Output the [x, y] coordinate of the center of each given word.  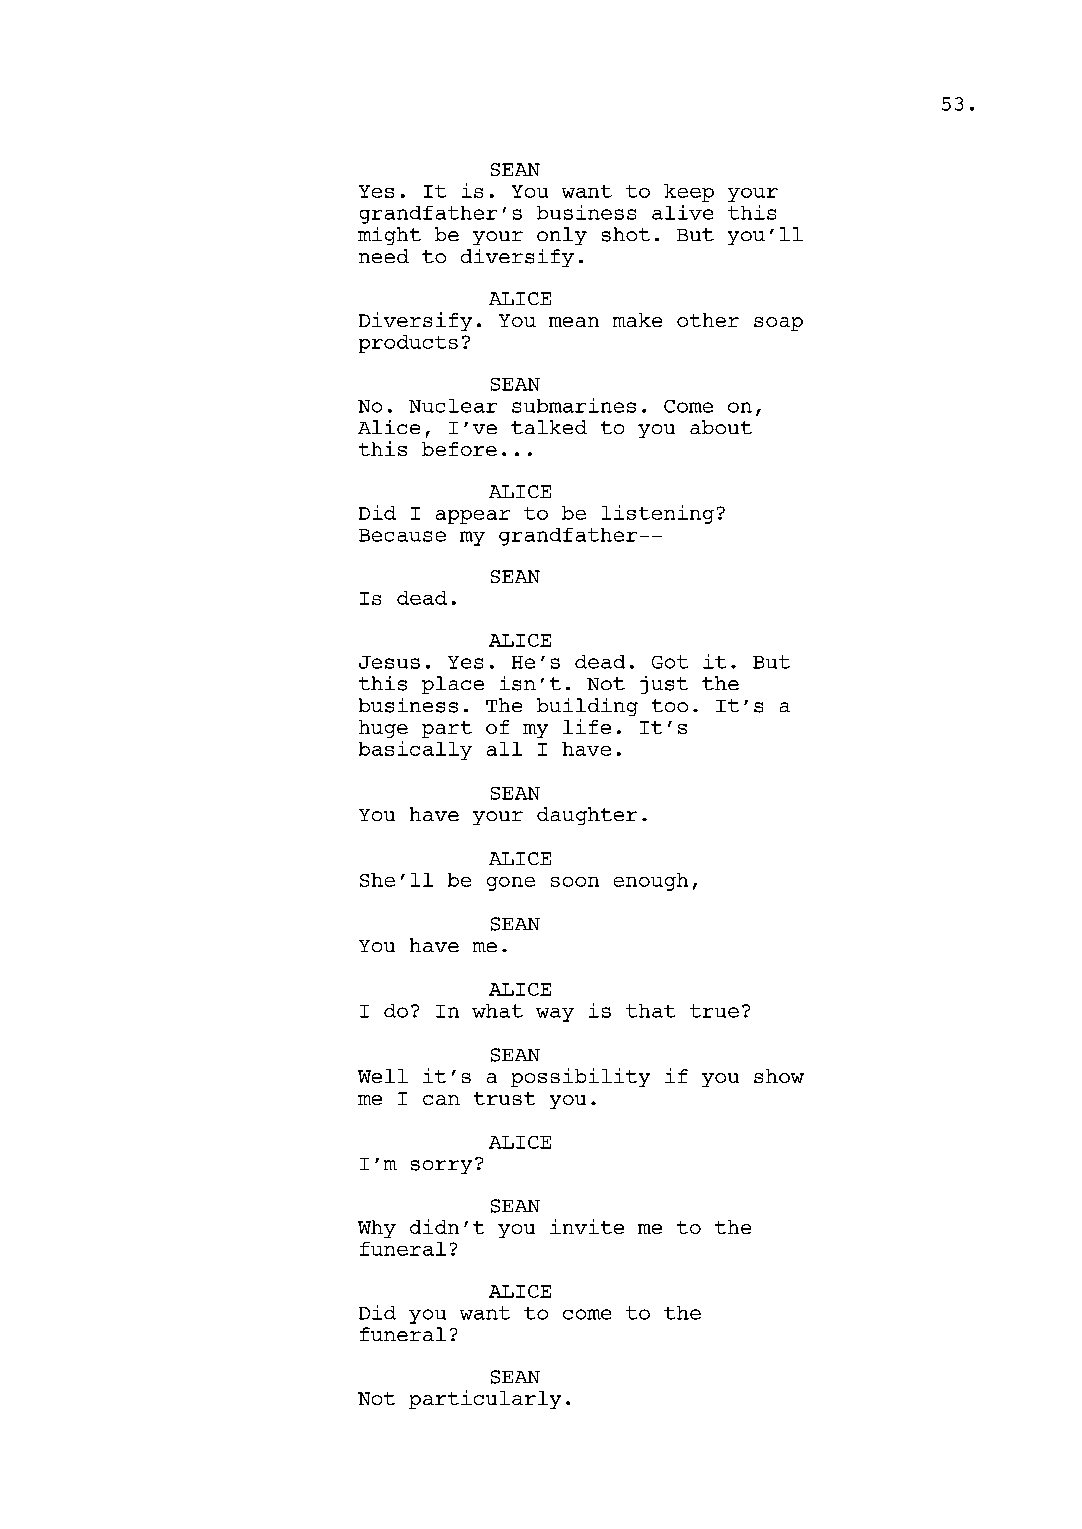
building [587, 707]
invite [587, 1226]
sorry [441, 1167]
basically [415, 750]
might [389, 236]
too [670, 705]
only [562, 236]
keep [689, 193]
